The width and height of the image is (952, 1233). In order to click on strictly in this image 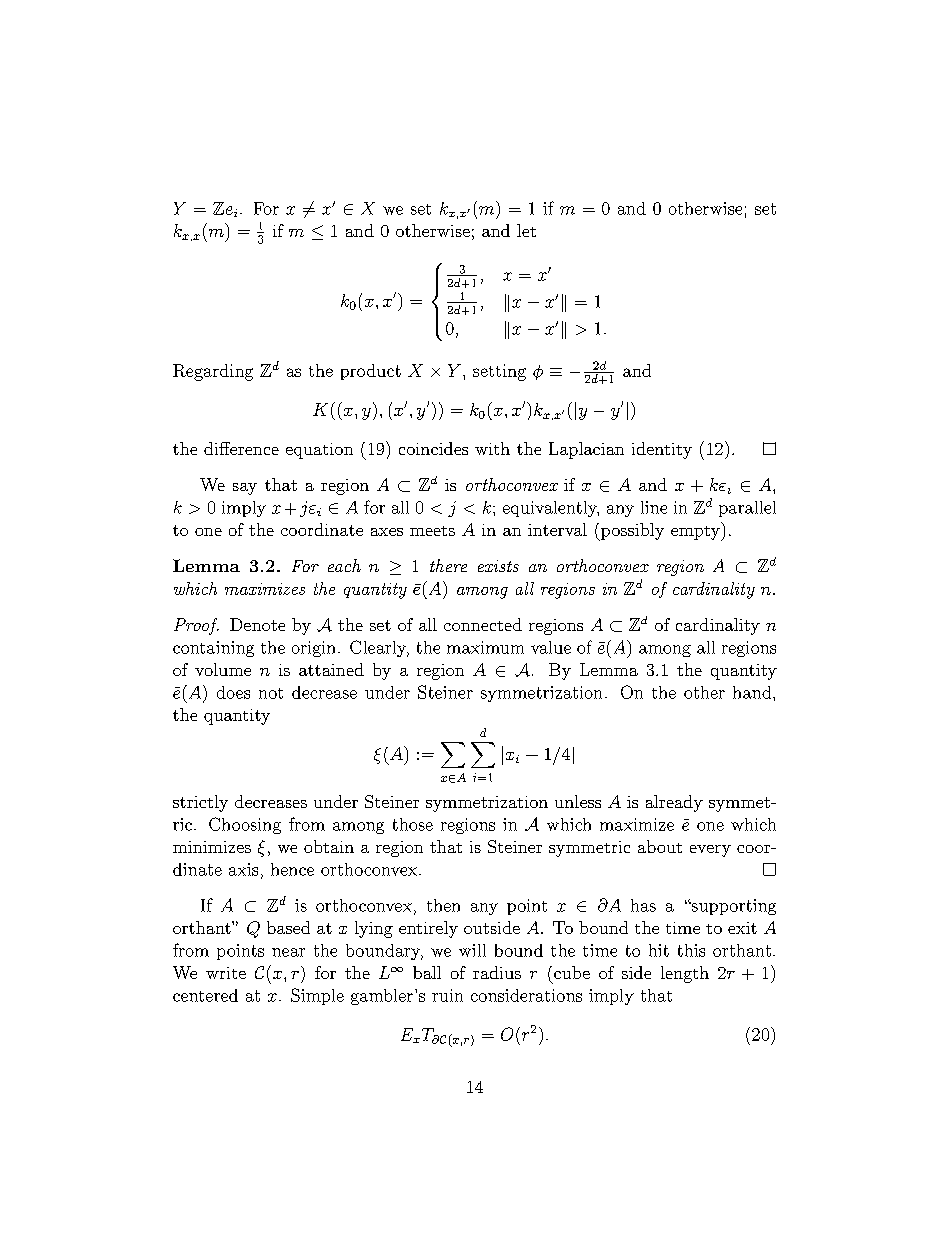, I will do `click(200, 803)`.
